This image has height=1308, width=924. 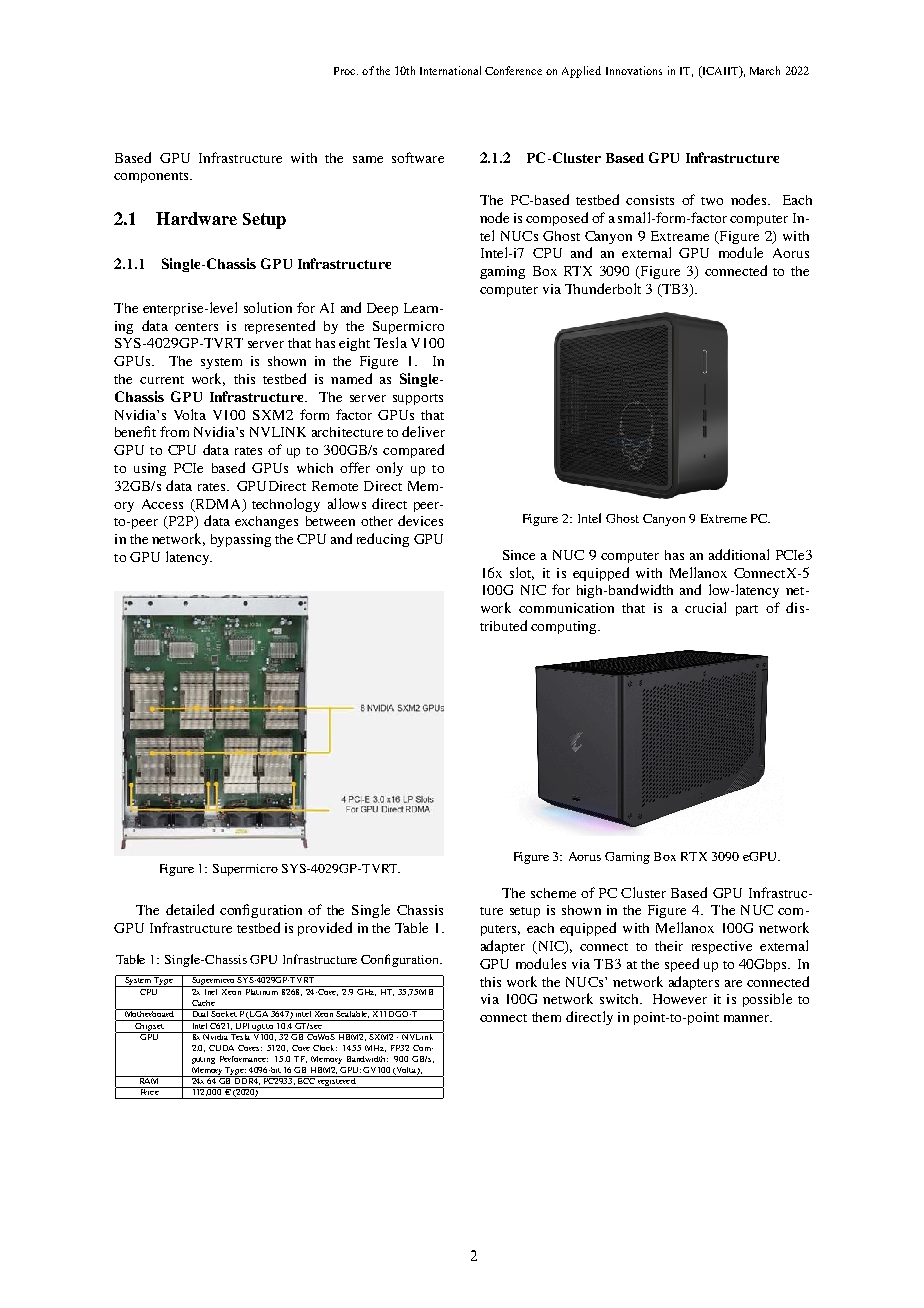 What do you see at coordinates (450, 70) in the image?
I see `International` at bounding box center [450, 70].
